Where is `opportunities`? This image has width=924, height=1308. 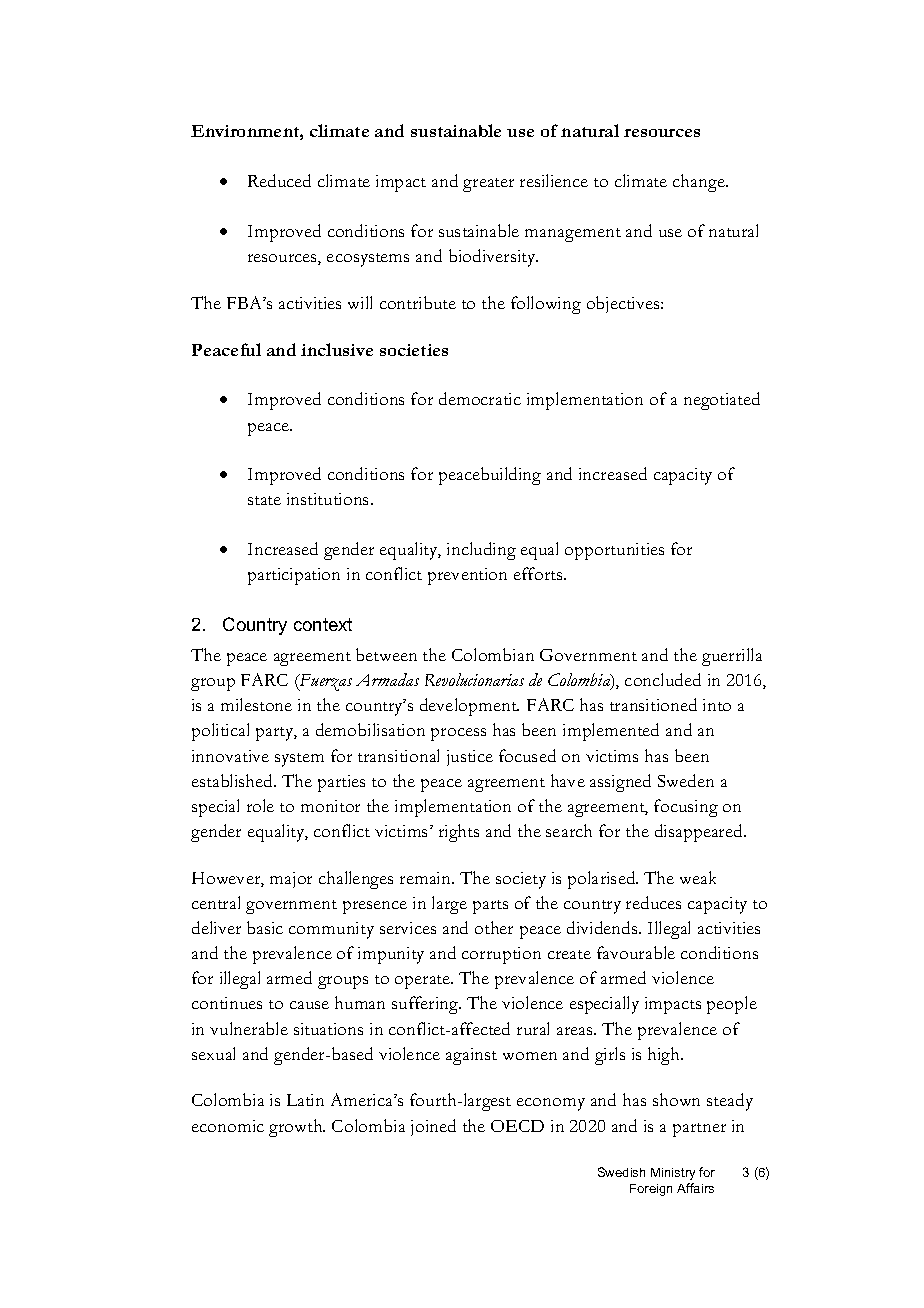 opportunities is located at coordinates (614, 551).
